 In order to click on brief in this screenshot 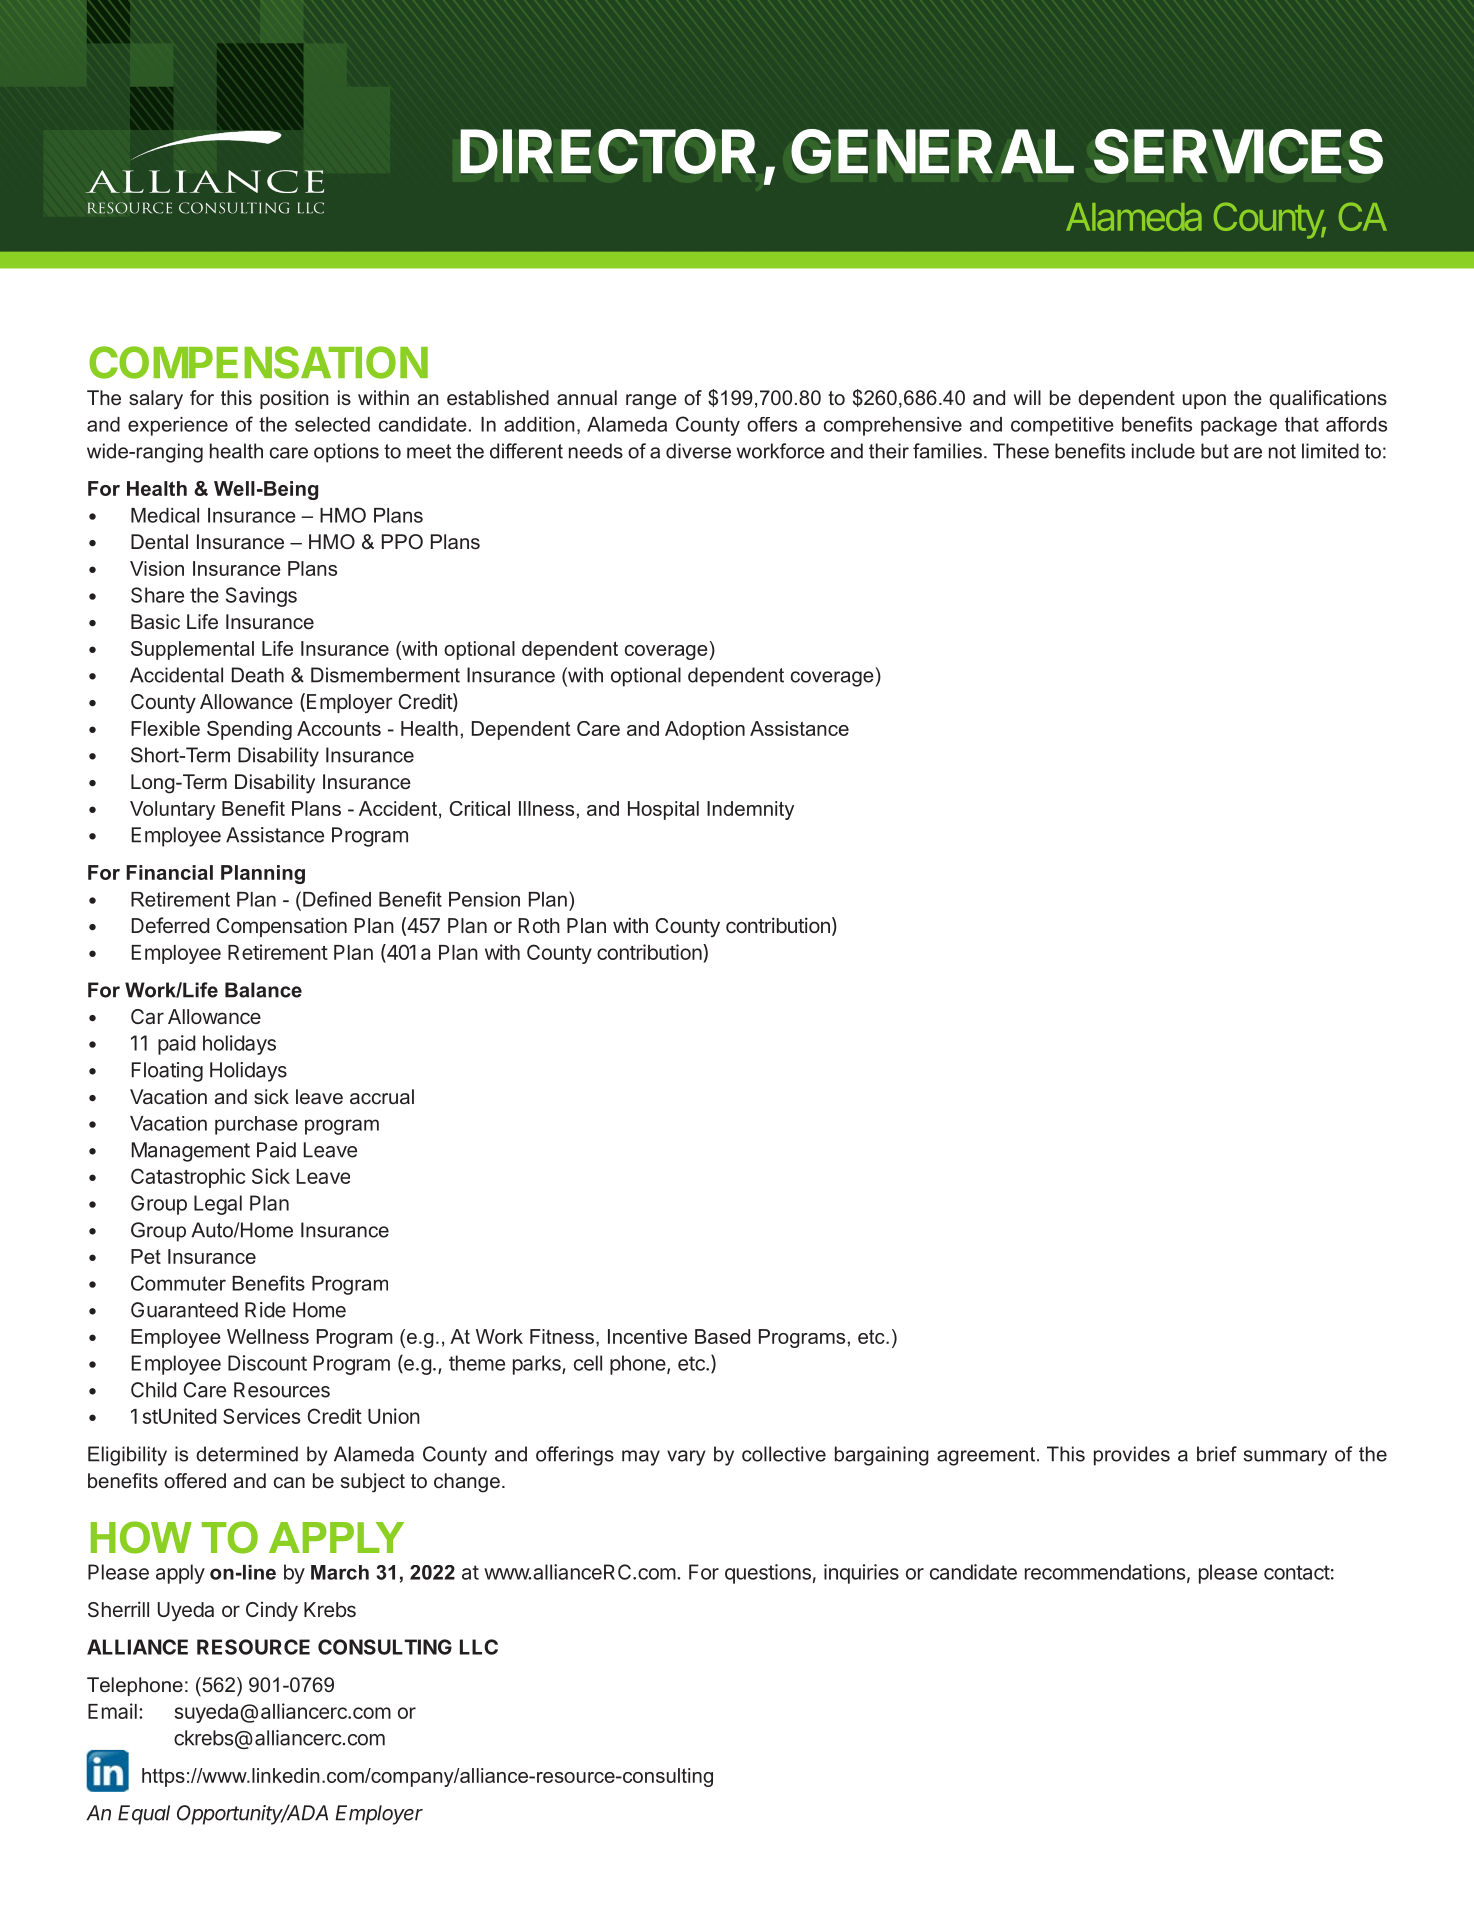, I will do `click(1217, 1454)`.
